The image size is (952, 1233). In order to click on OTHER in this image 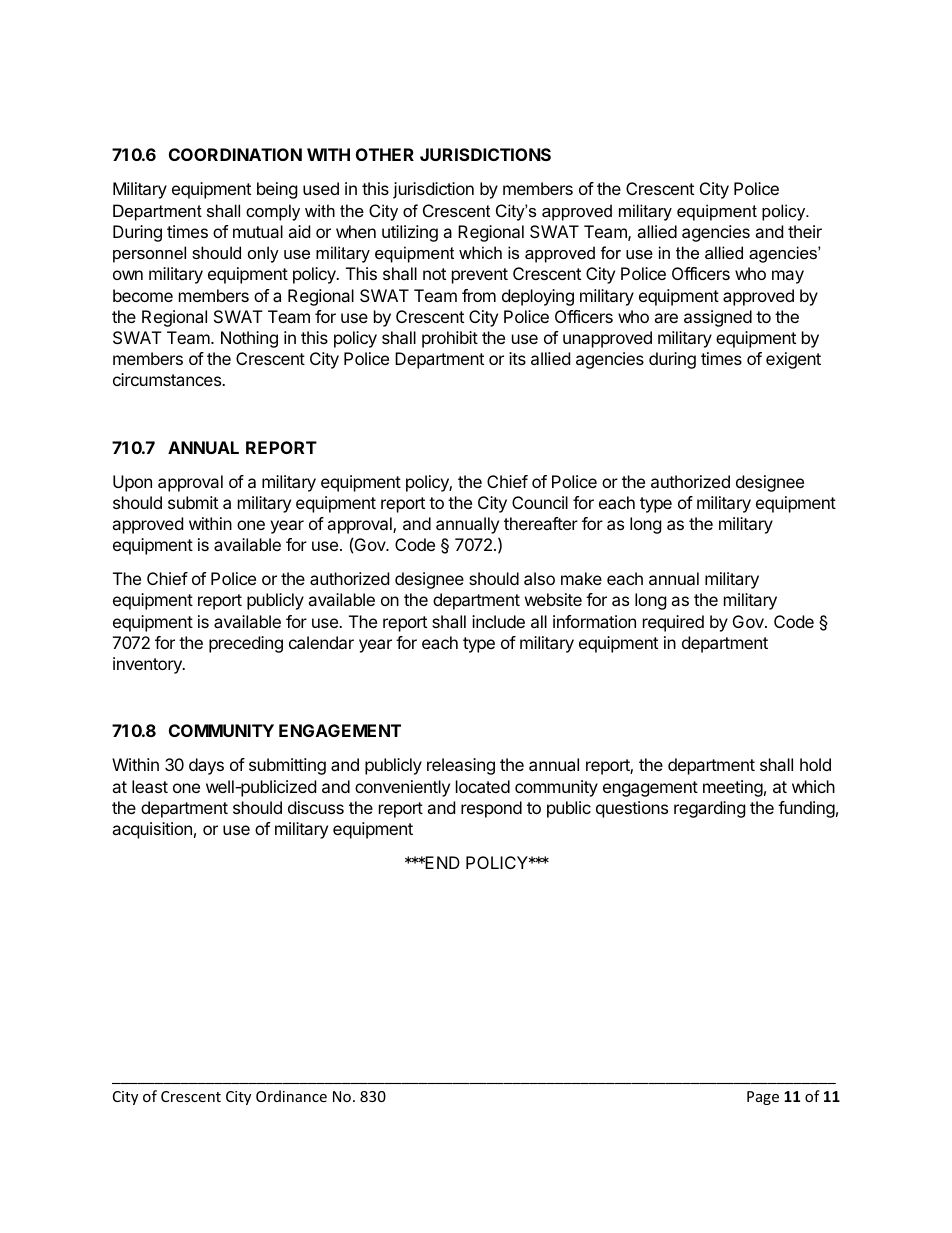, I will do `click(385, 154)`.
